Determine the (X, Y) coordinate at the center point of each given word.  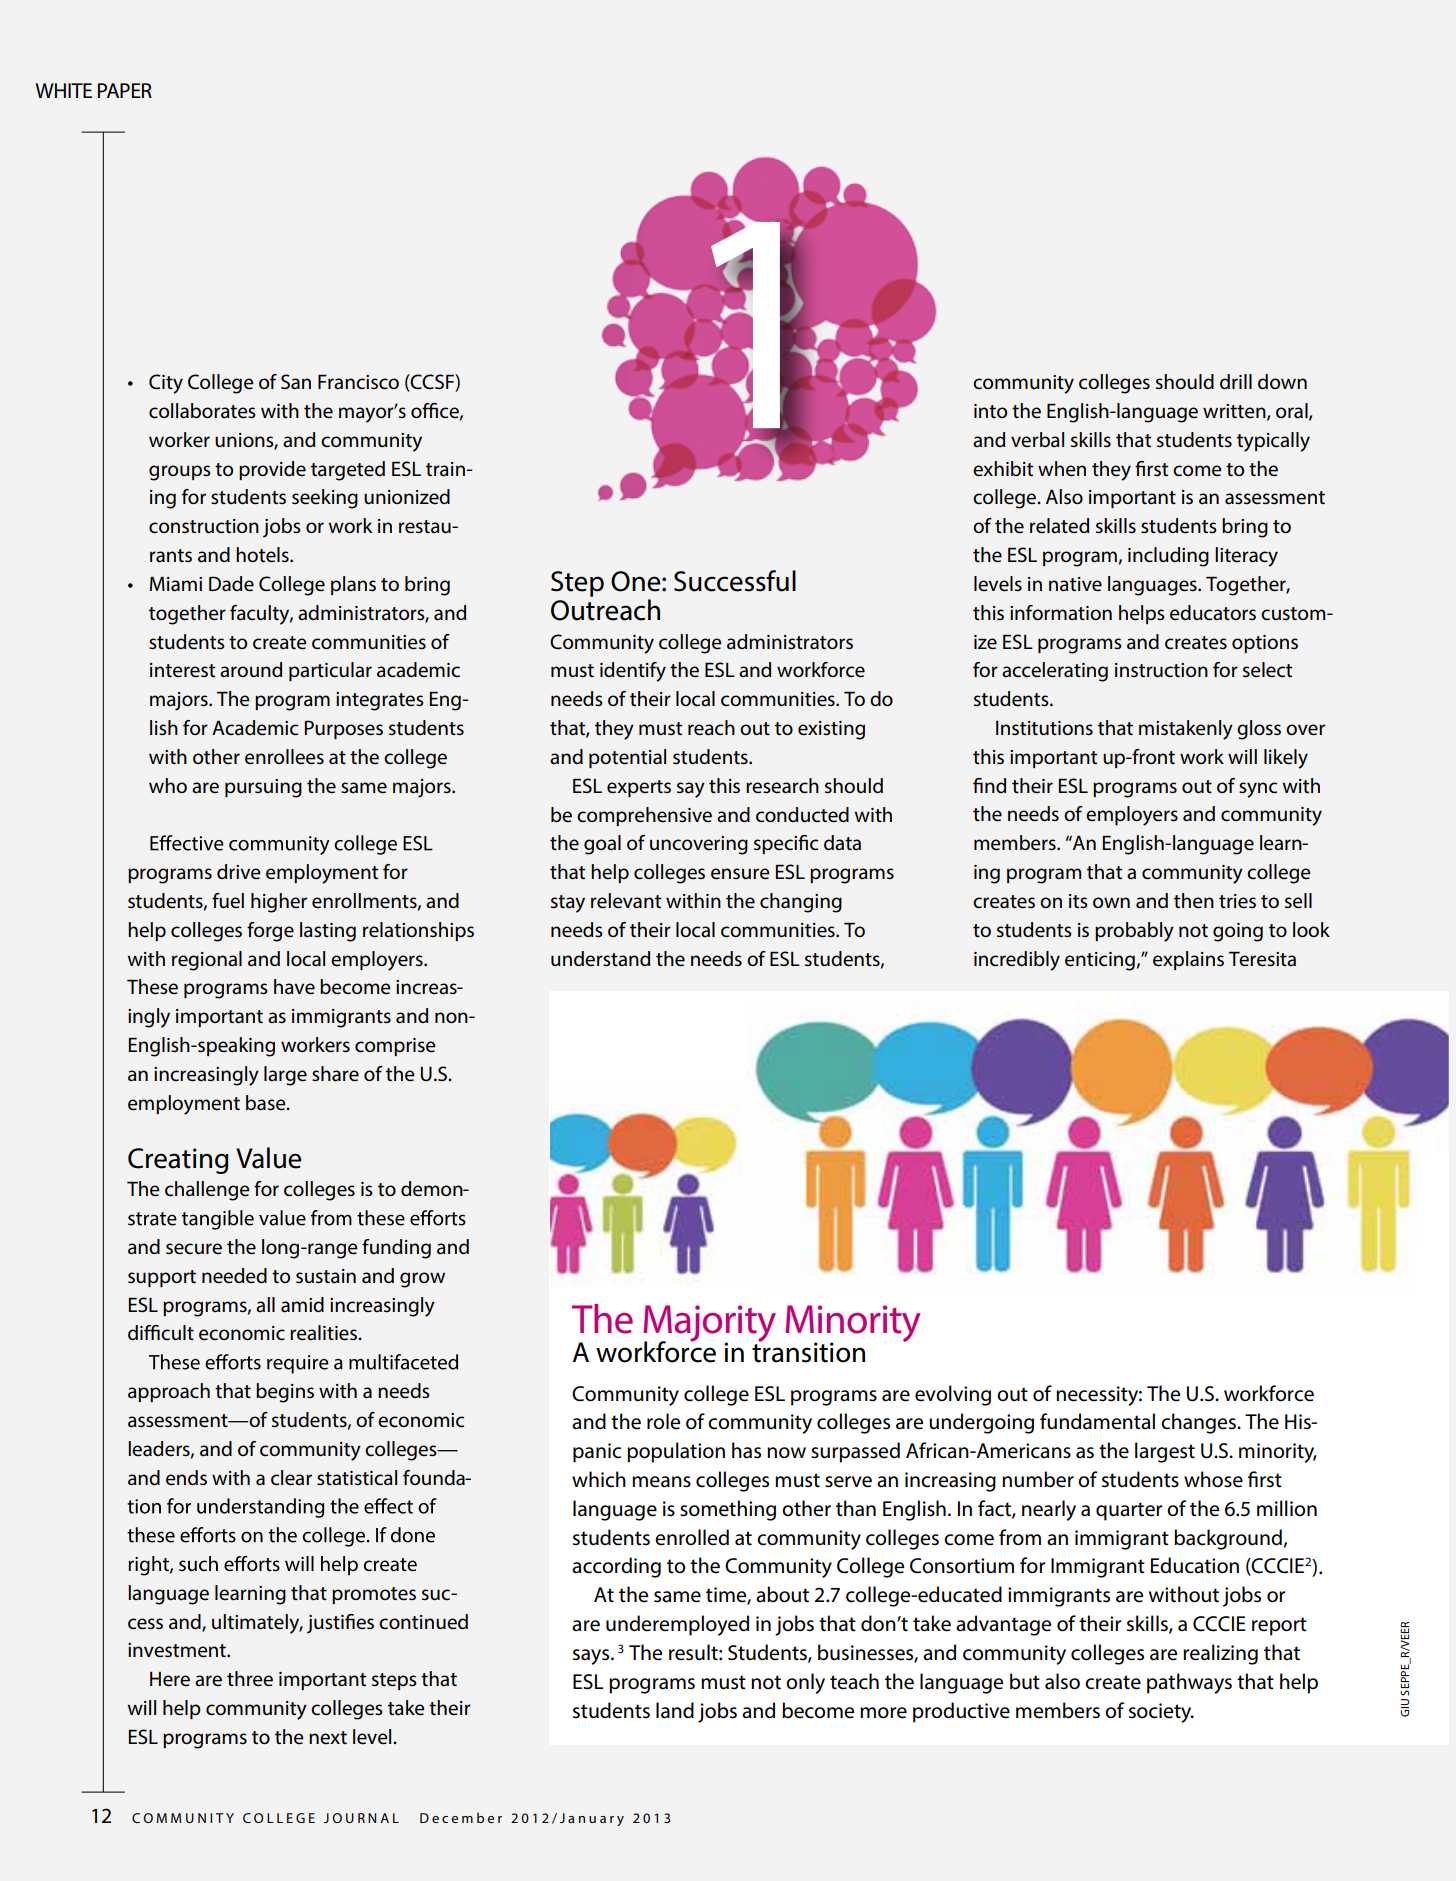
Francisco (358, 382)
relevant (626, 901)
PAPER (125, 90)
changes (1199, 1423)
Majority (709, 1325)
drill (1236, 382)
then (1194, 901)
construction (204, 526)
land (675, 1710)
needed (234, 1276)
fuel (228, 901)
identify (633, 672)
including (1168, 557)
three (250, 1679)
